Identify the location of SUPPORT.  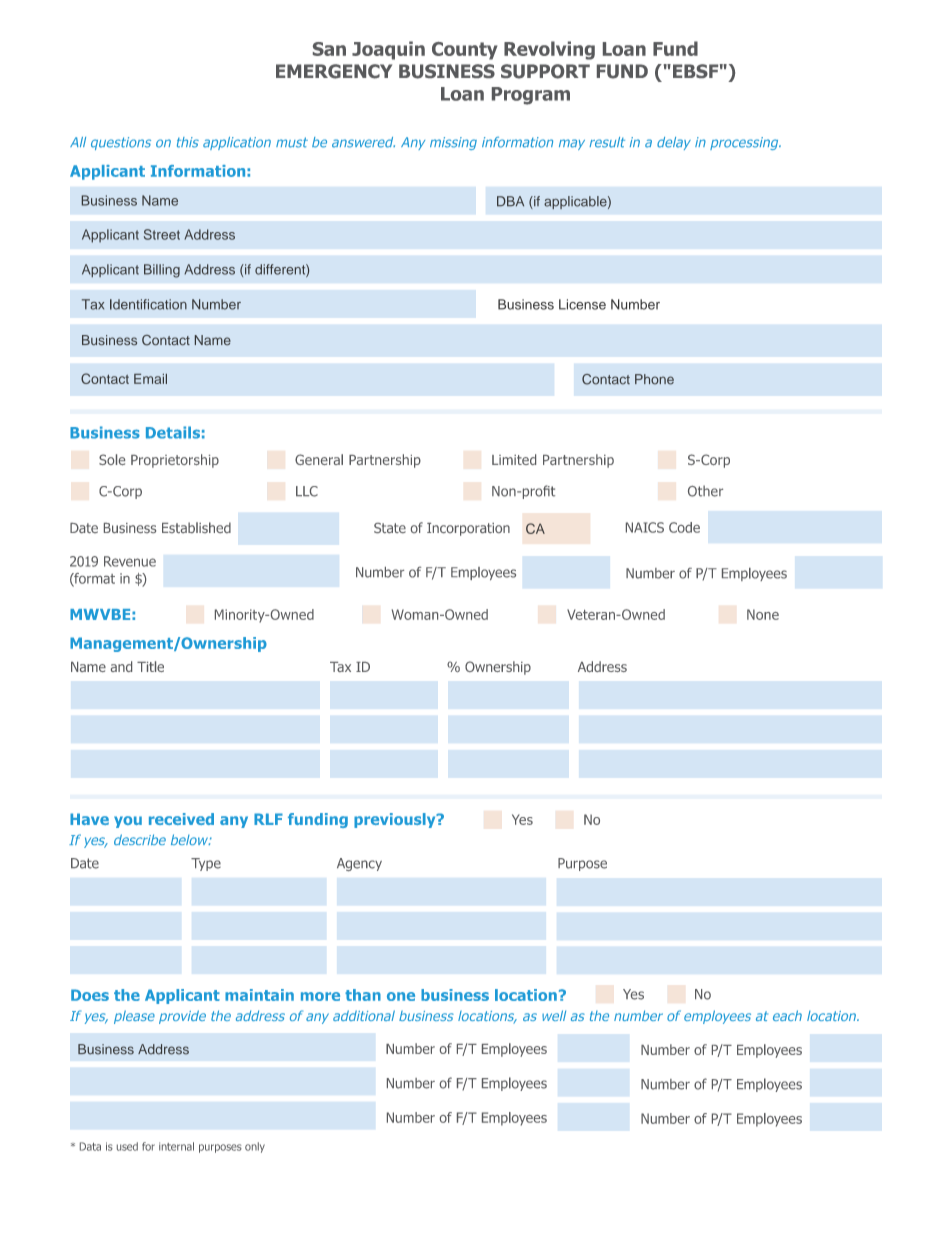
(545, 71).
